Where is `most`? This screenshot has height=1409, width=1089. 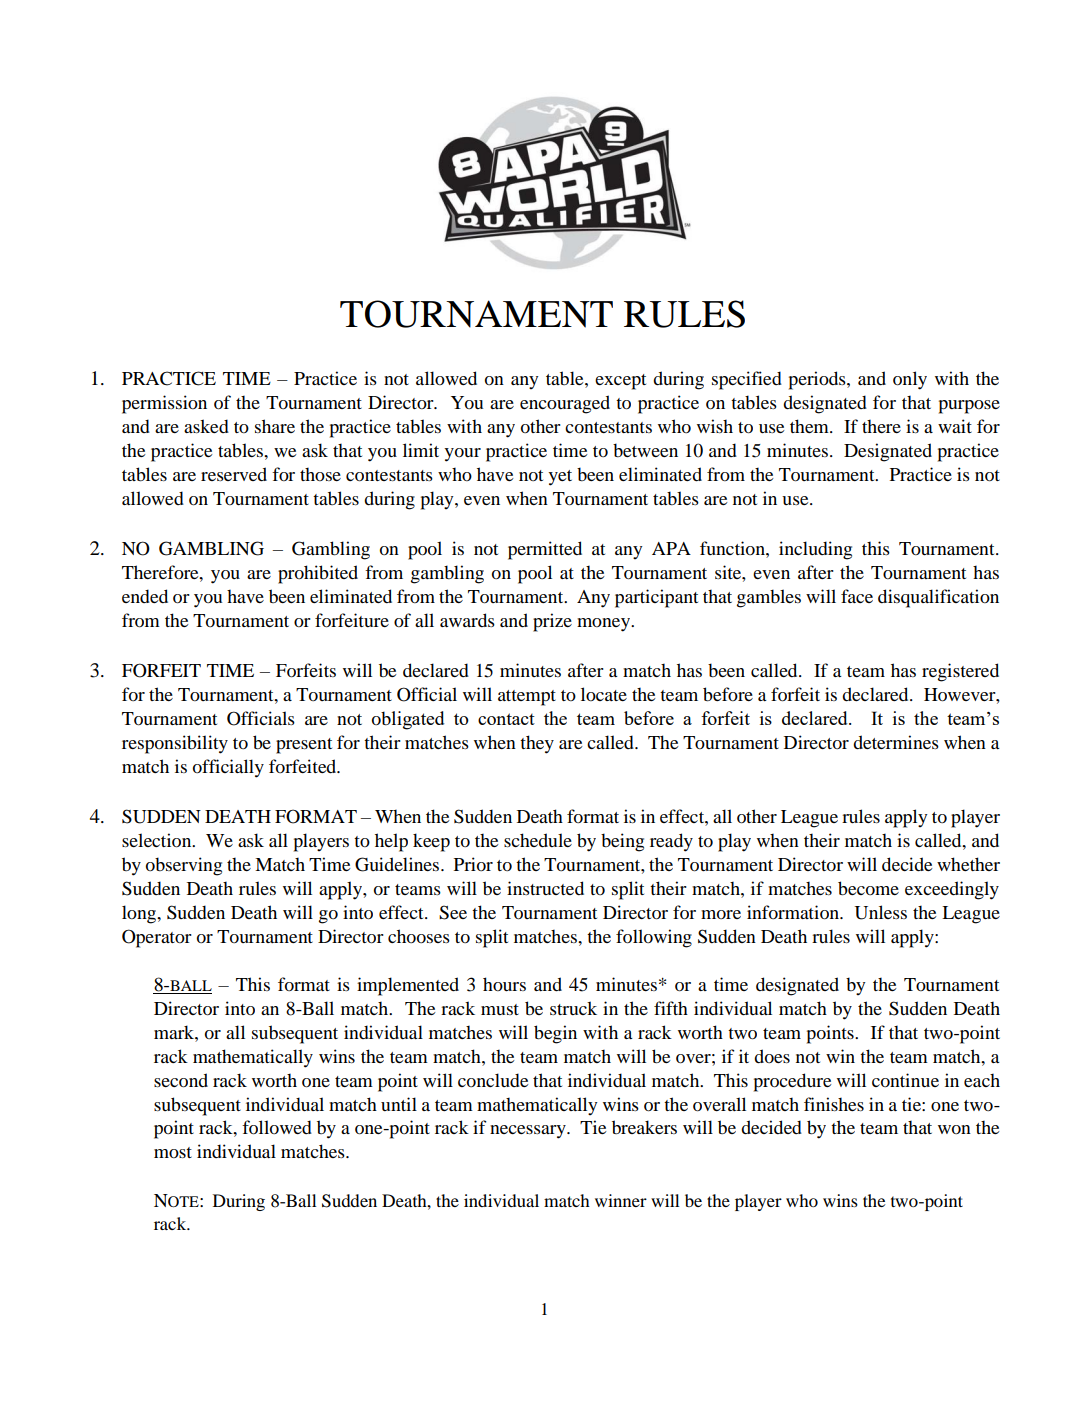 most is located at coordinates (173, 1152).
